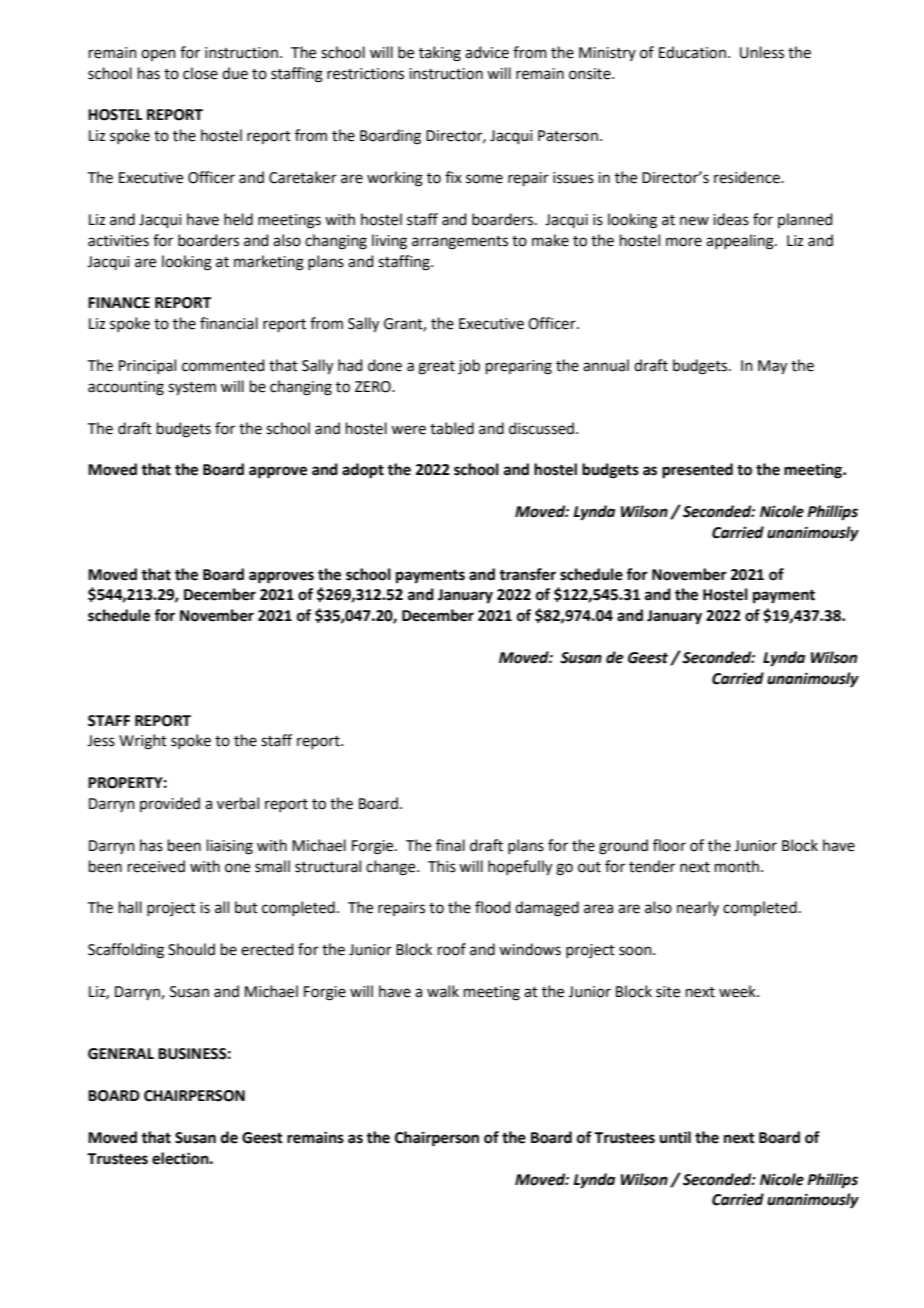 This document has width=924, height=1308. Describe the element at coordinates (669, 845) in the document. I see `floor` at that location.
